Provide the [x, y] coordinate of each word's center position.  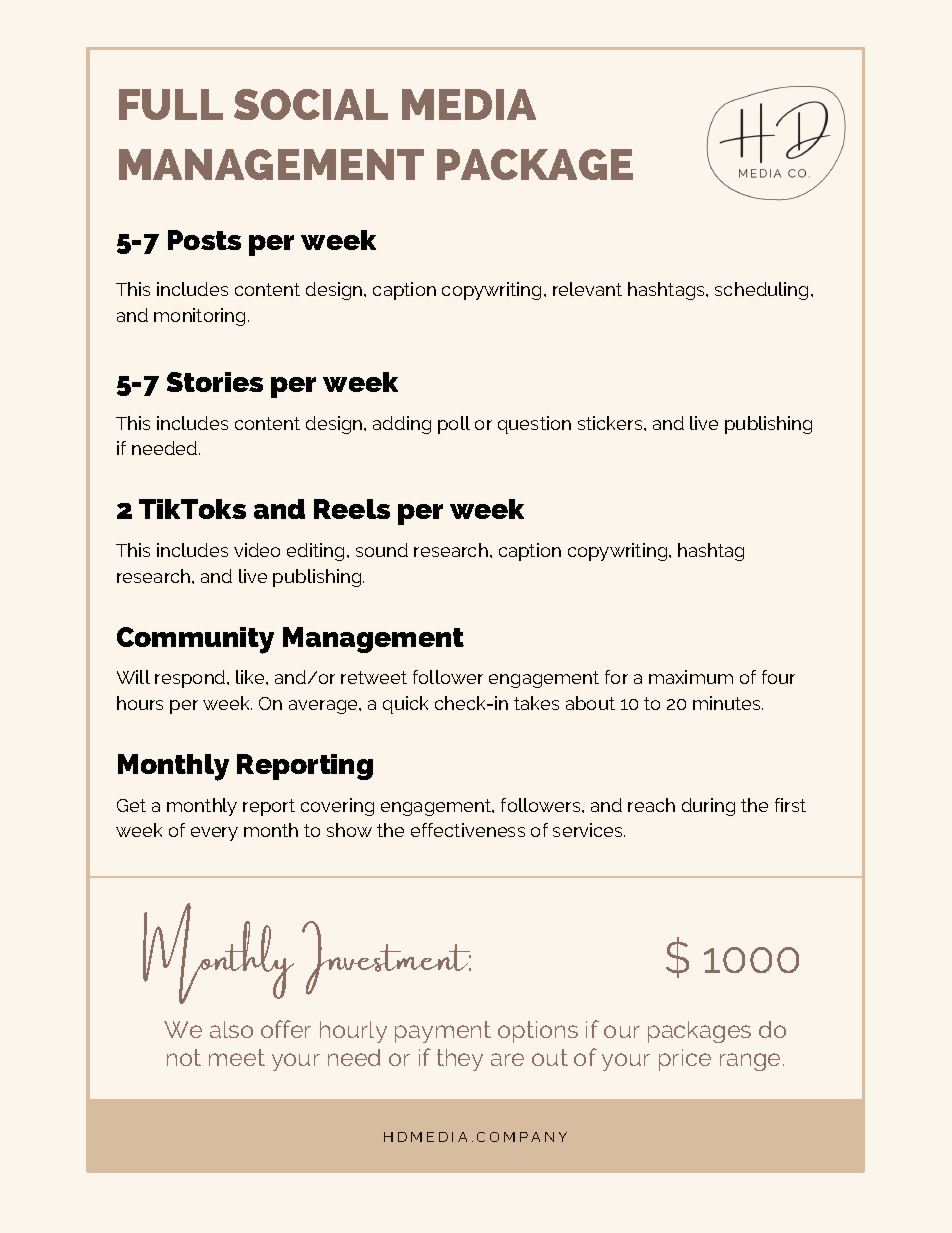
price [685, 1060]
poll [454, 425]
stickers [611, 423]
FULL [171, 104]
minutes [728, 703]
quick [405, 705]
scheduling [761, 291]
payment [443, 1032]
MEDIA [469, 104]
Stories [215, 382]
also [231, 1029]
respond [191, 679]
